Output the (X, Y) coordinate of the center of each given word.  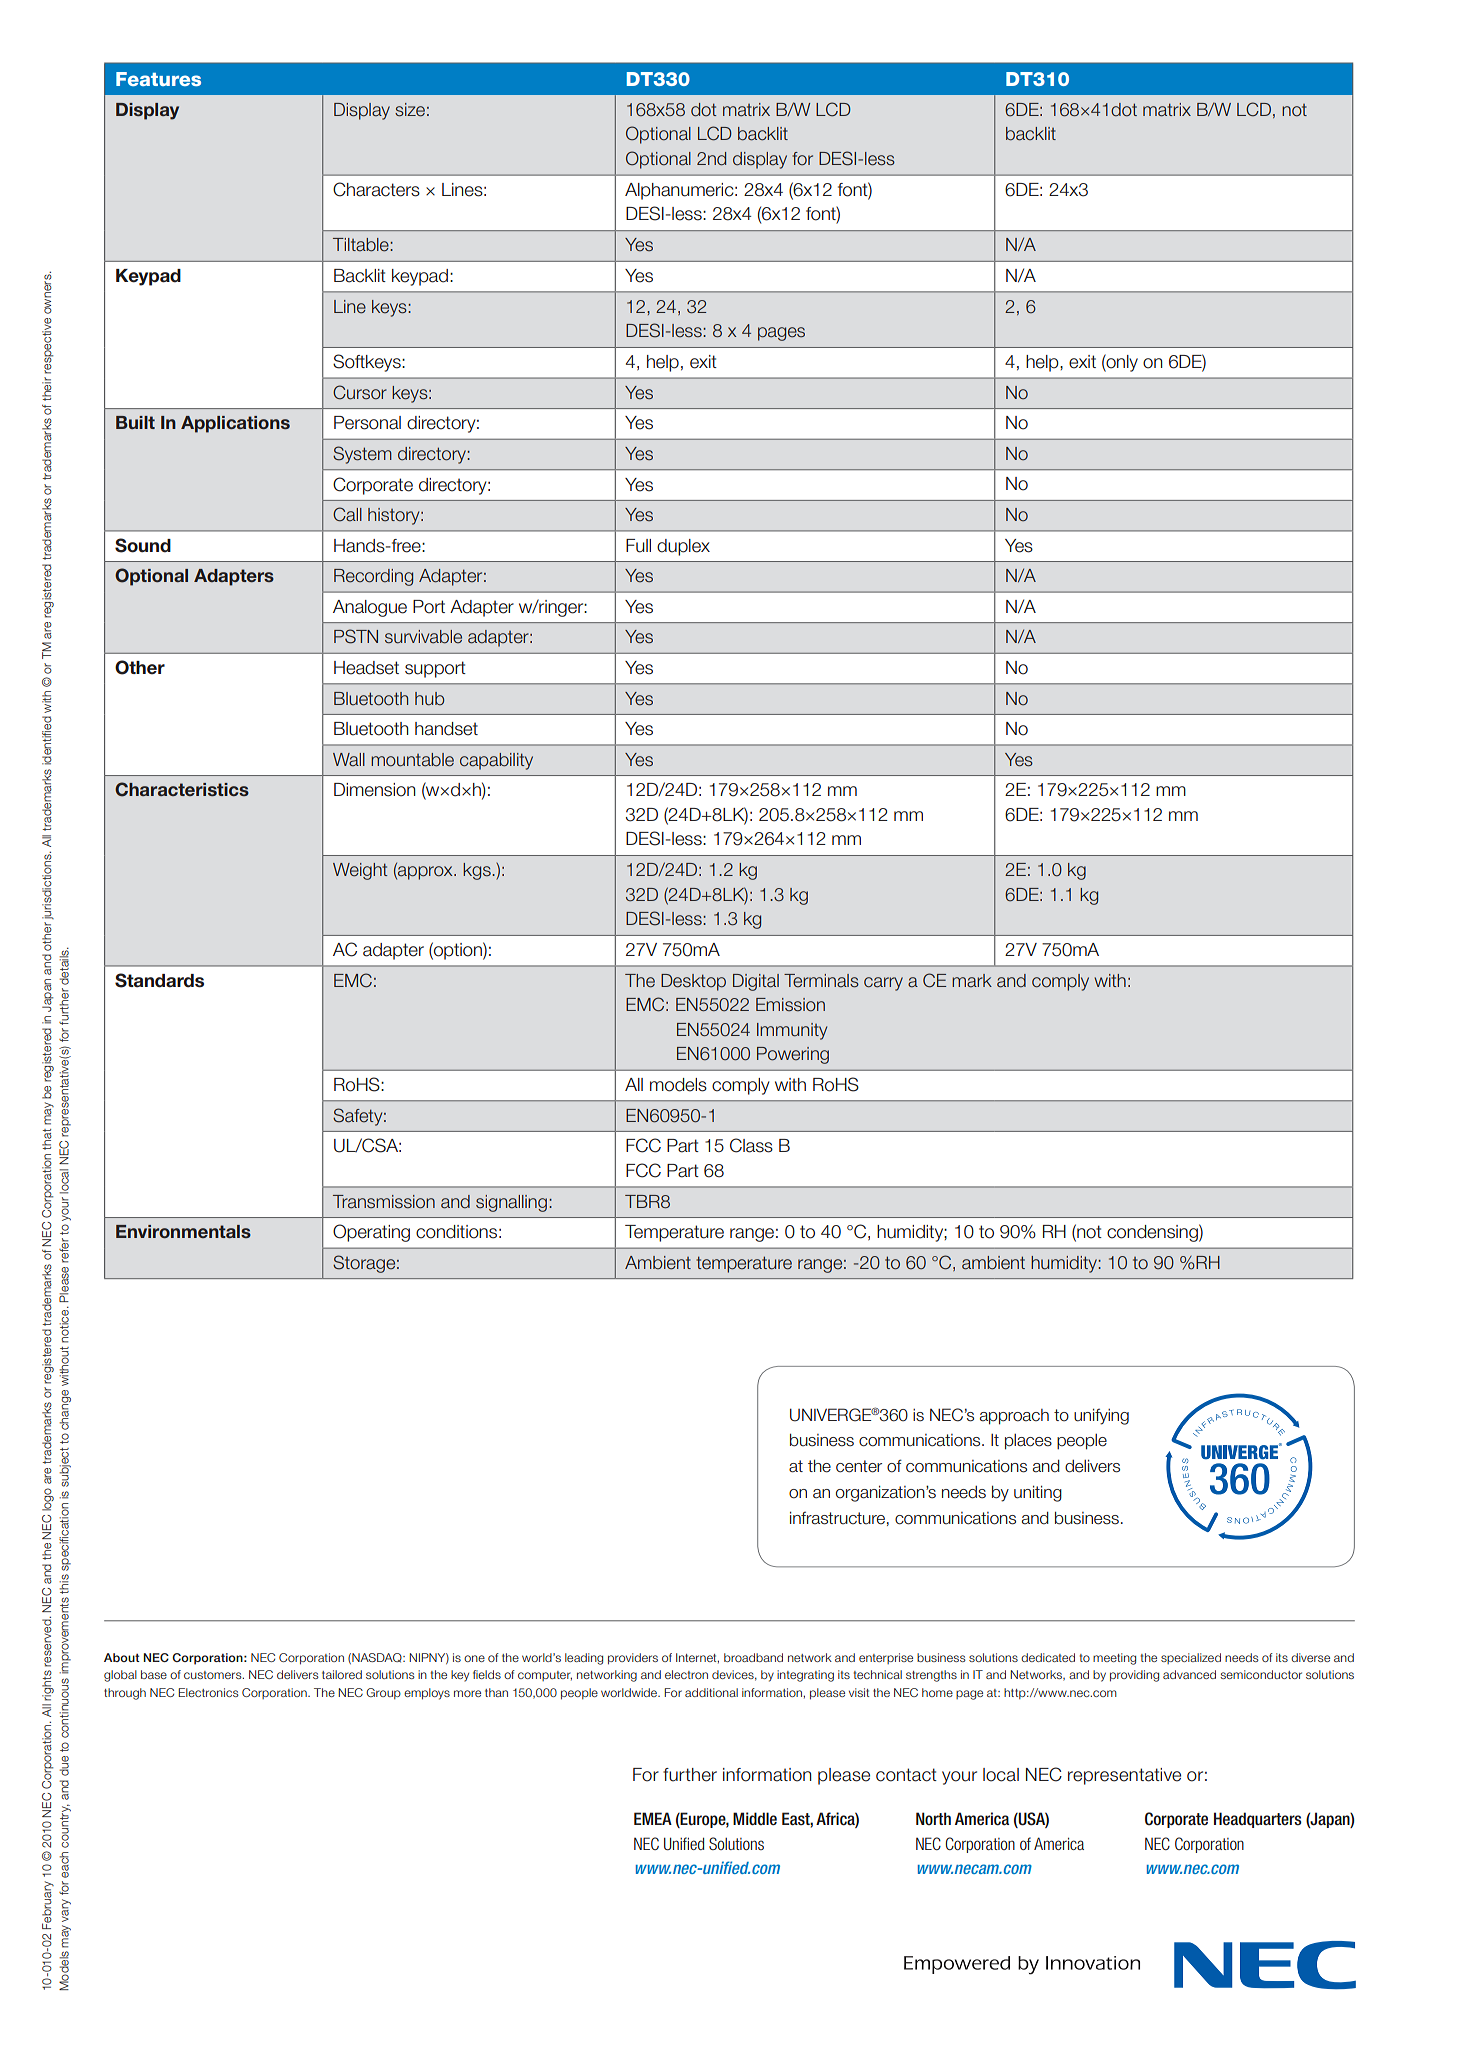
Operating (371, 1233)
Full (638, 546)
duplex (683, 547)
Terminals (821, 981)
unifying (1101, 1416)
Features (158, 79)
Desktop (693, 982)
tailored (342, 1674)
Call (347, 514)
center (859, 1466)
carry (883, 984)
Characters (376, 189)
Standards (159, 980)
